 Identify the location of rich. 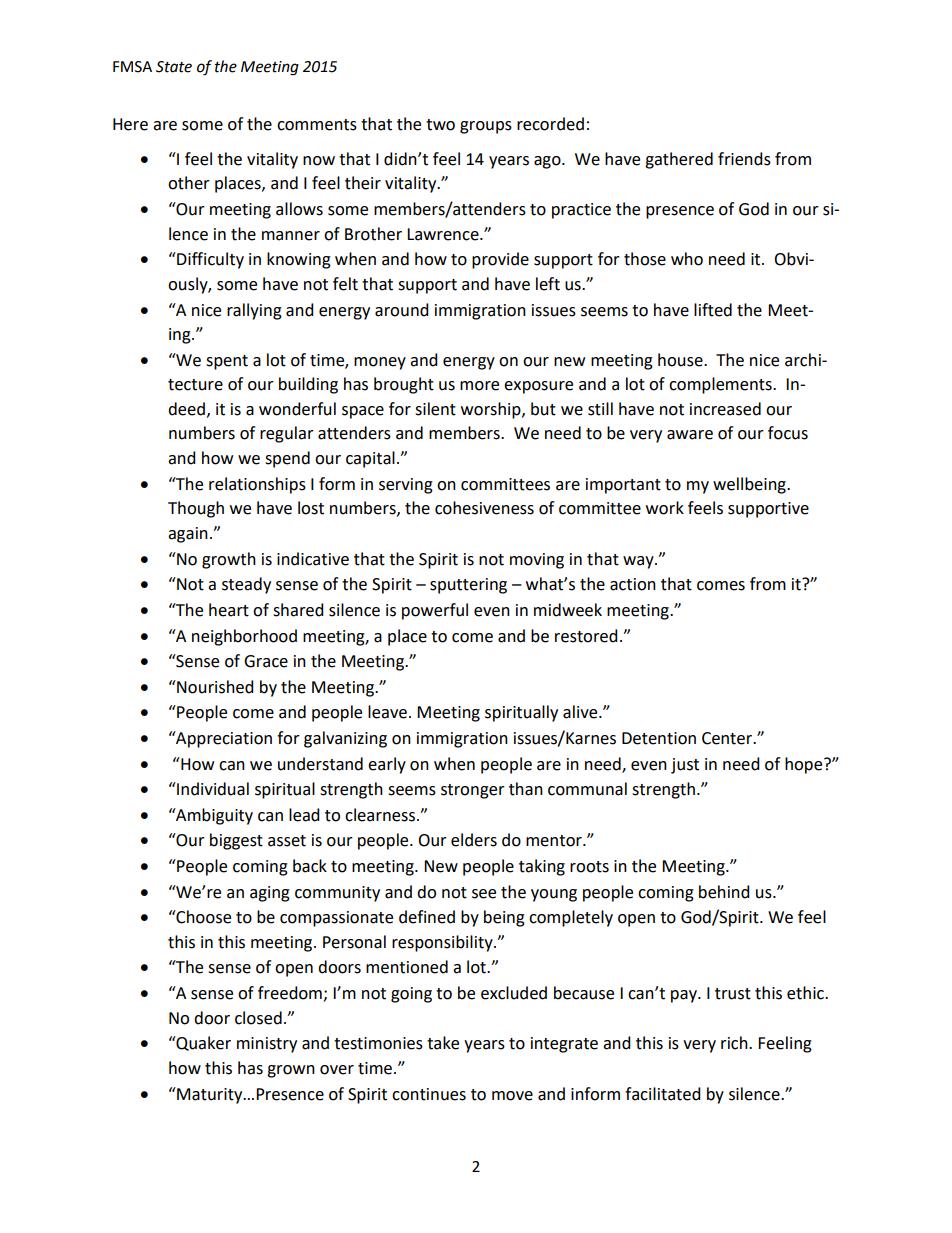
(735, 1043).
